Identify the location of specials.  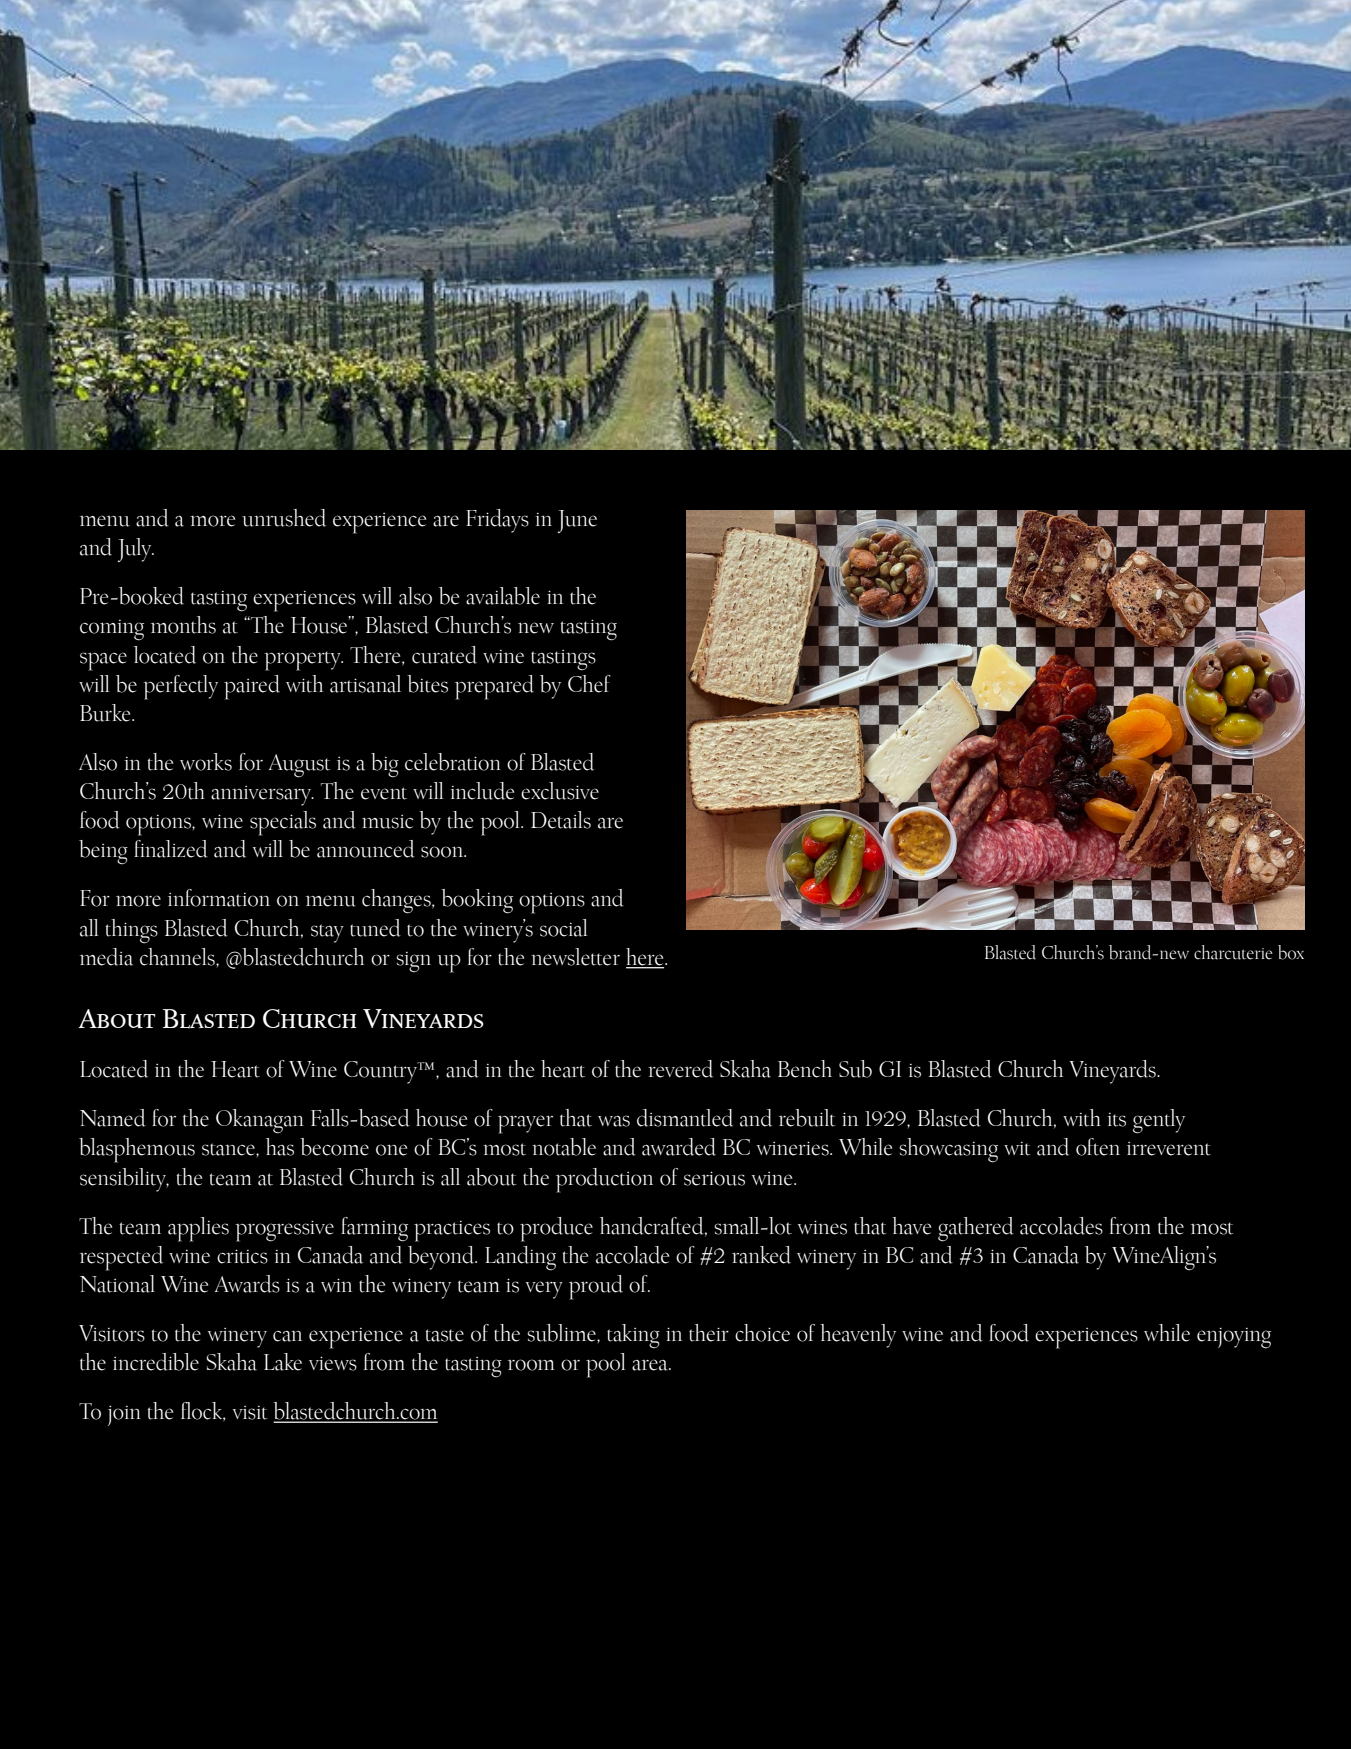
(283, 823).
